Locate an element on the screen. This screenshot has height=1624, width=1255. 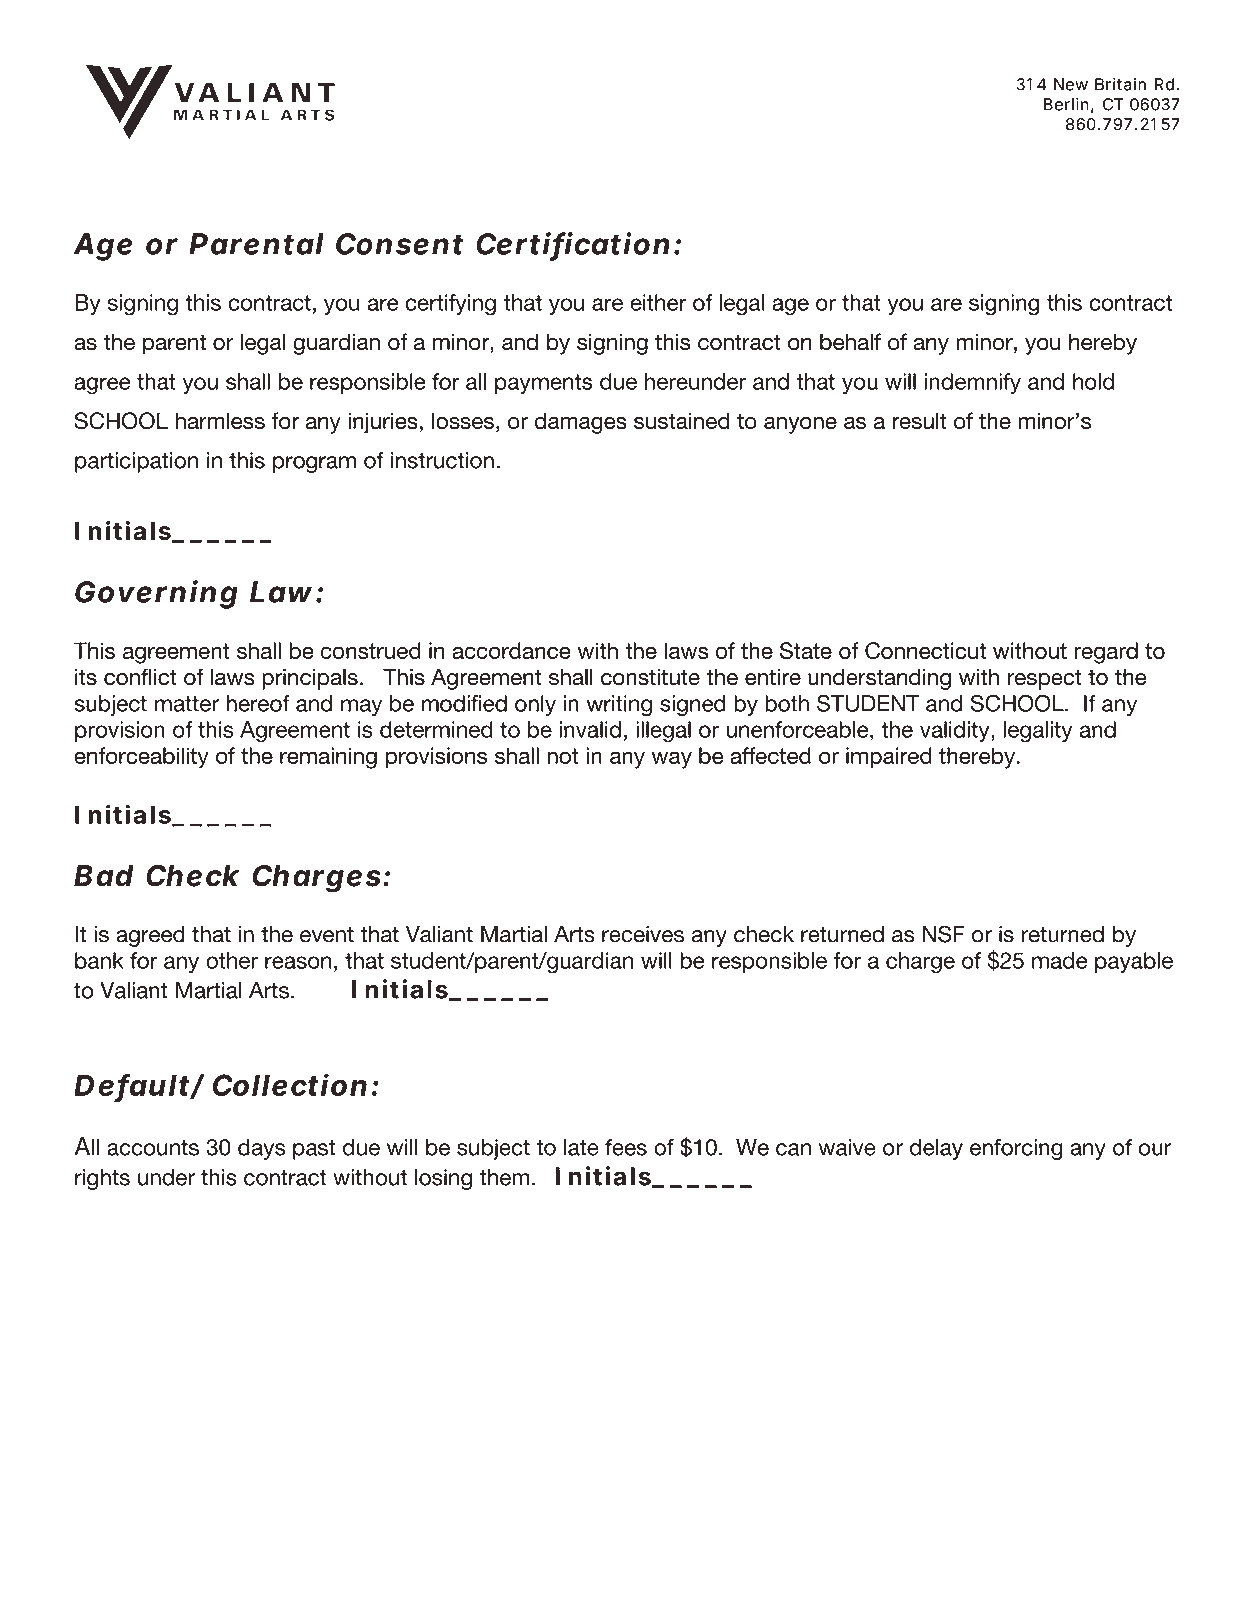
Consent is located at coordinates (399, 244).
